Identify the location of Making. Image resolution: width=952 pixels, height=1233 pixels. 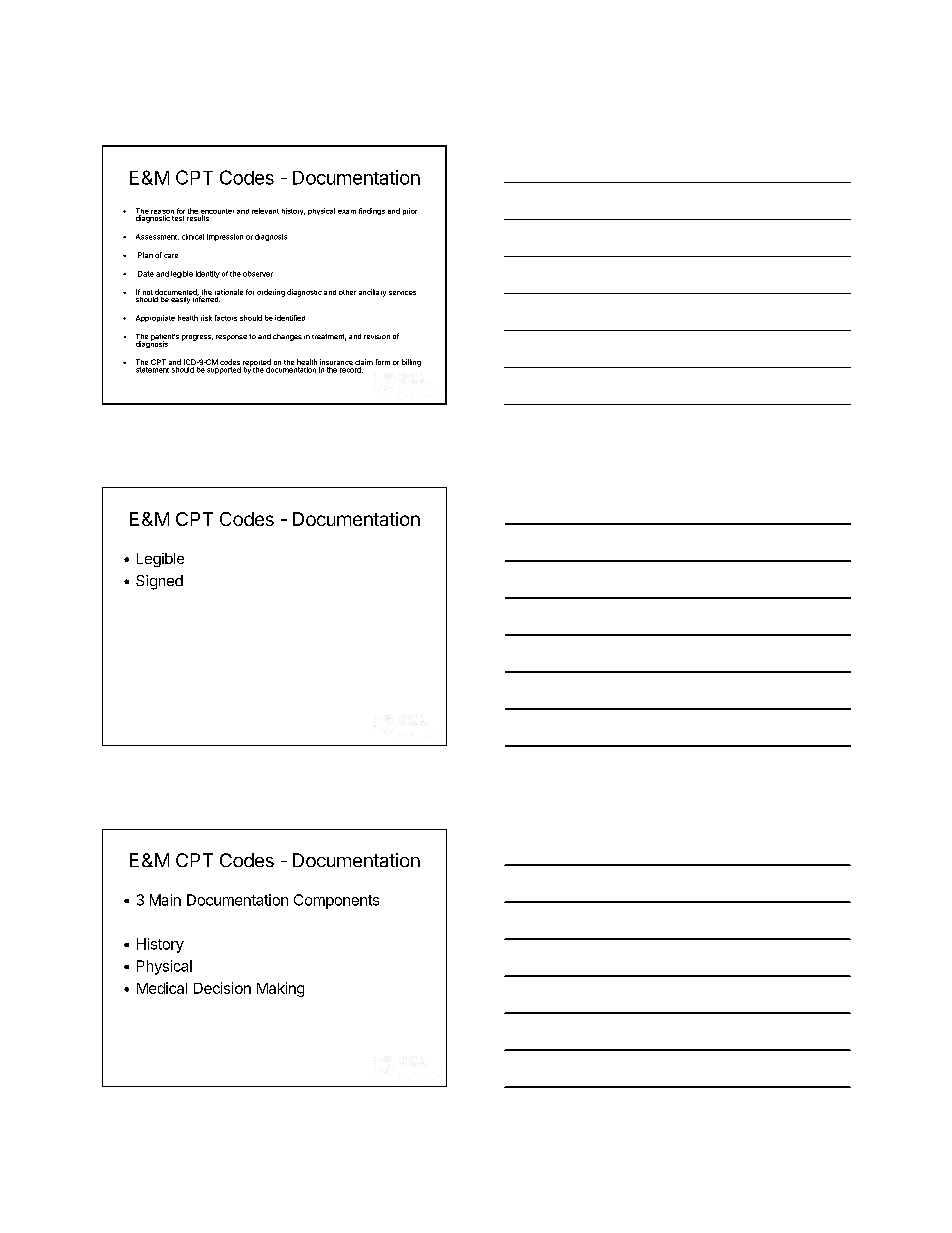
(280, 989).
